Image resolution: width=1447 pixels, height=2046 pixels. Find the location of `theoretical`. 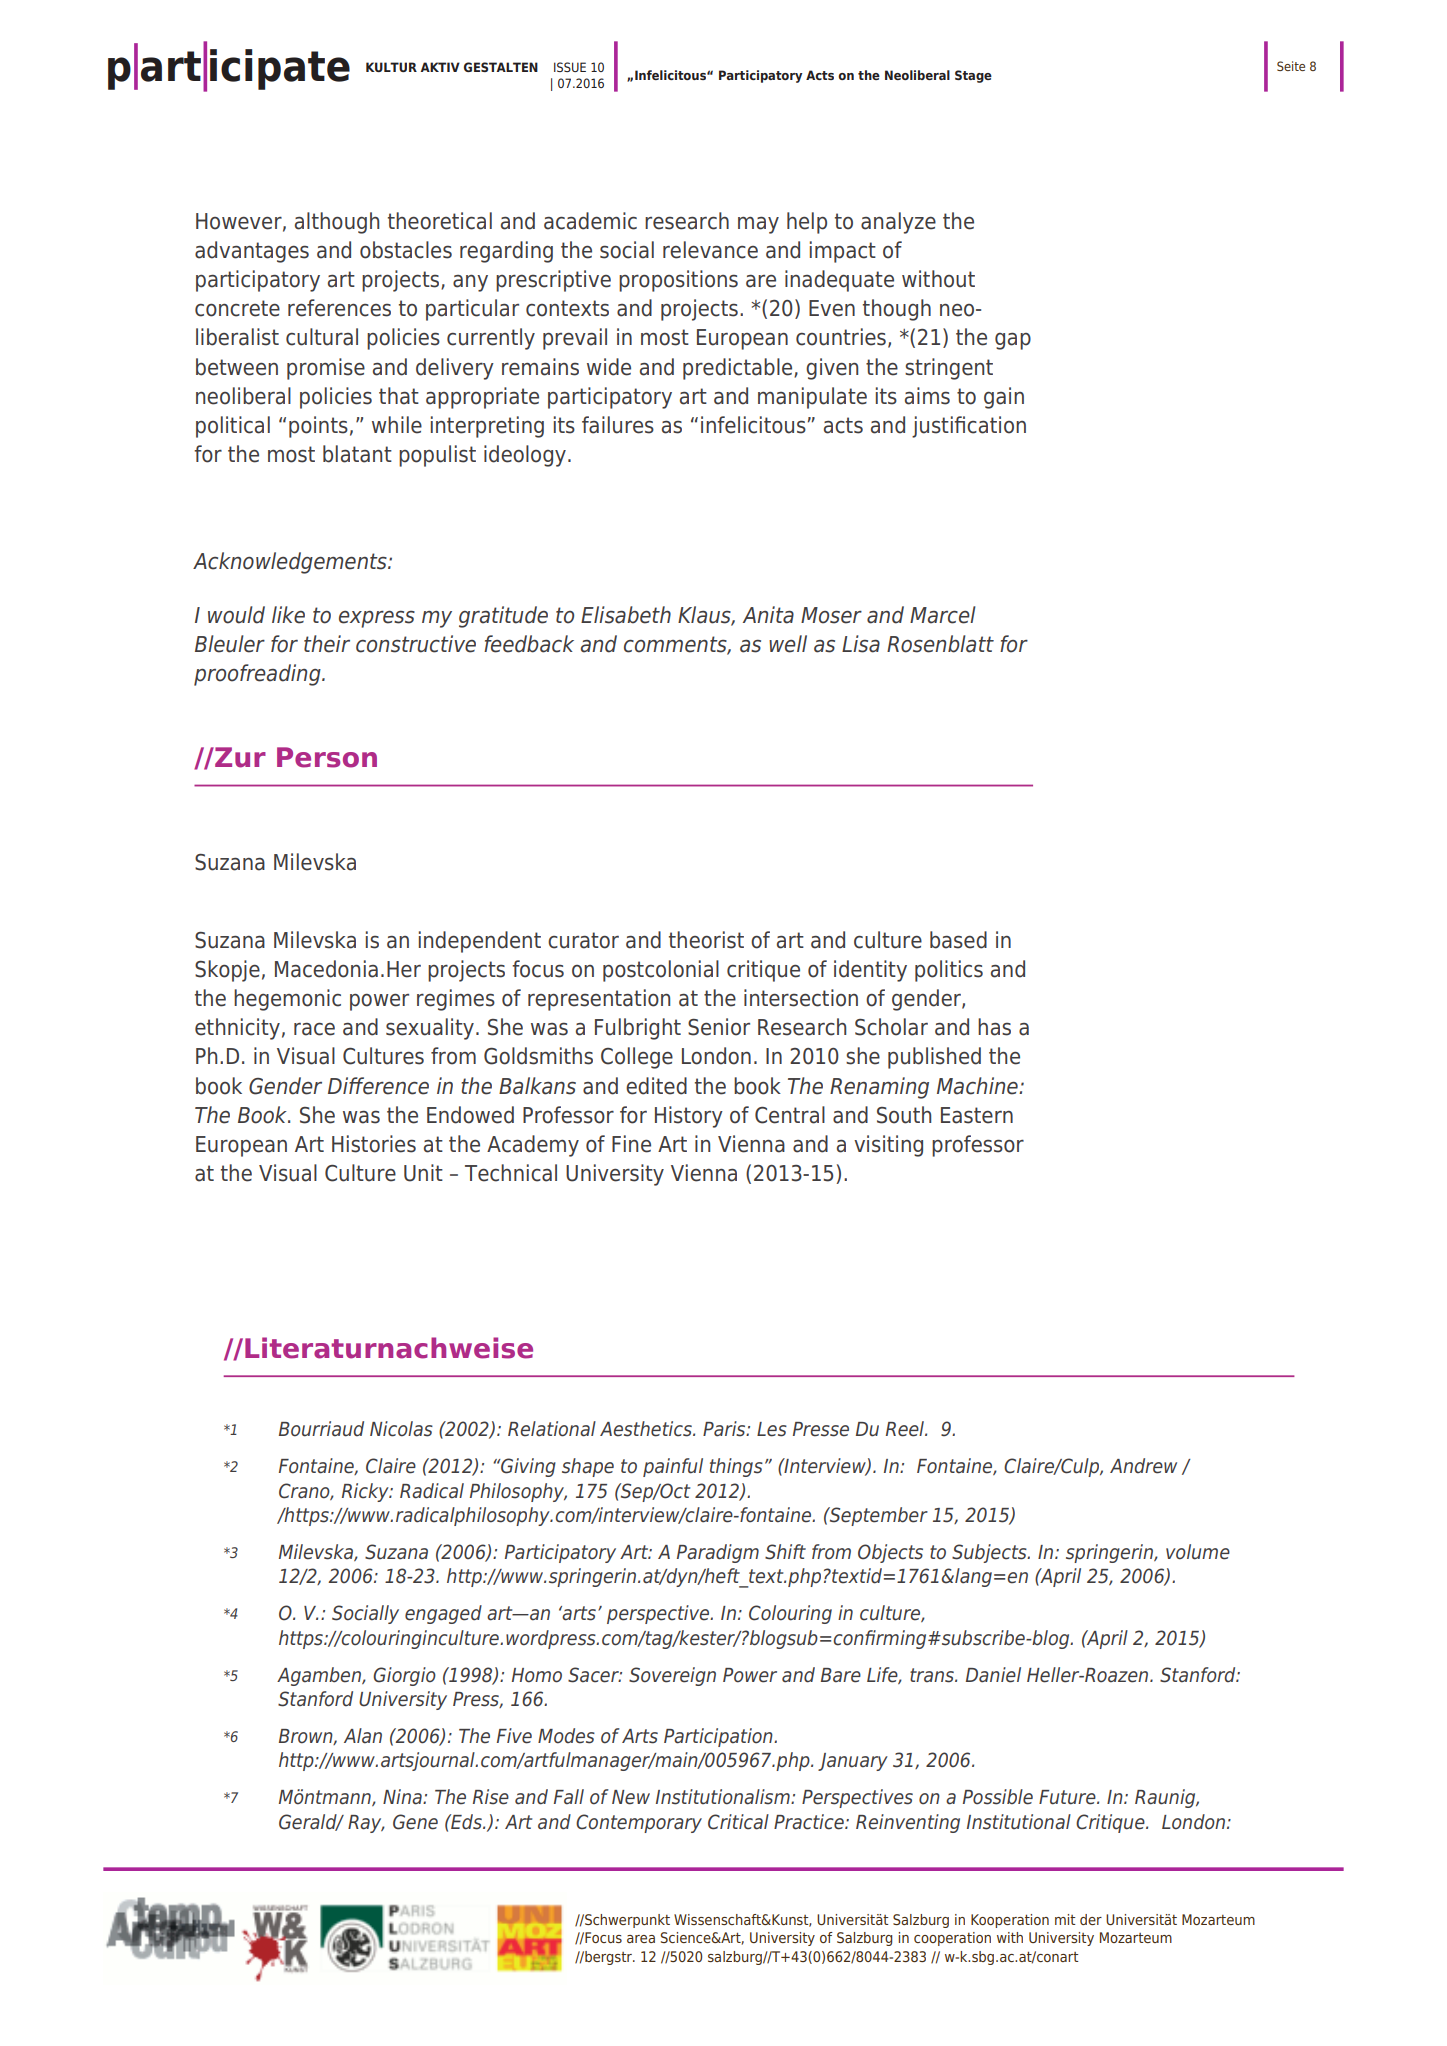

theoretical is located at coordinates (440, 221).
